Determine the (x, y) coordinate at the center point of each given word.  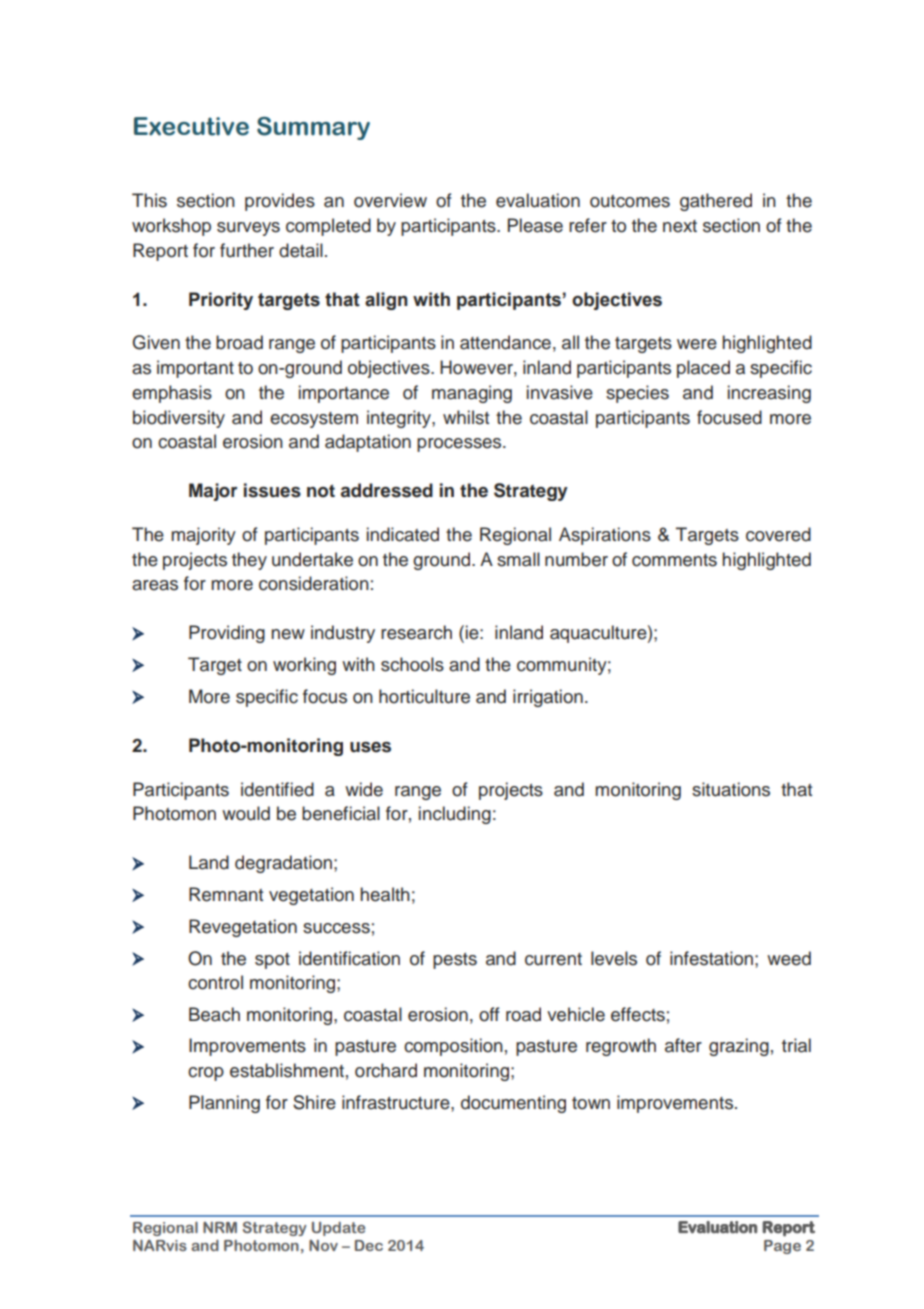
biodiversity (179, 419)
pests (455, 961)
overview (390, 200)
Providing (227, 634)
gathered (716, 202)
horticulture (424, 696)
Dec (369, 1245)
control (215, 982)
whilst (466, 417)
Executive (191, 126)
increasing (769, 394)
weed (789, 958)
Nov (323, 1245)
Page (782, 1247)
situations (731, 789)
